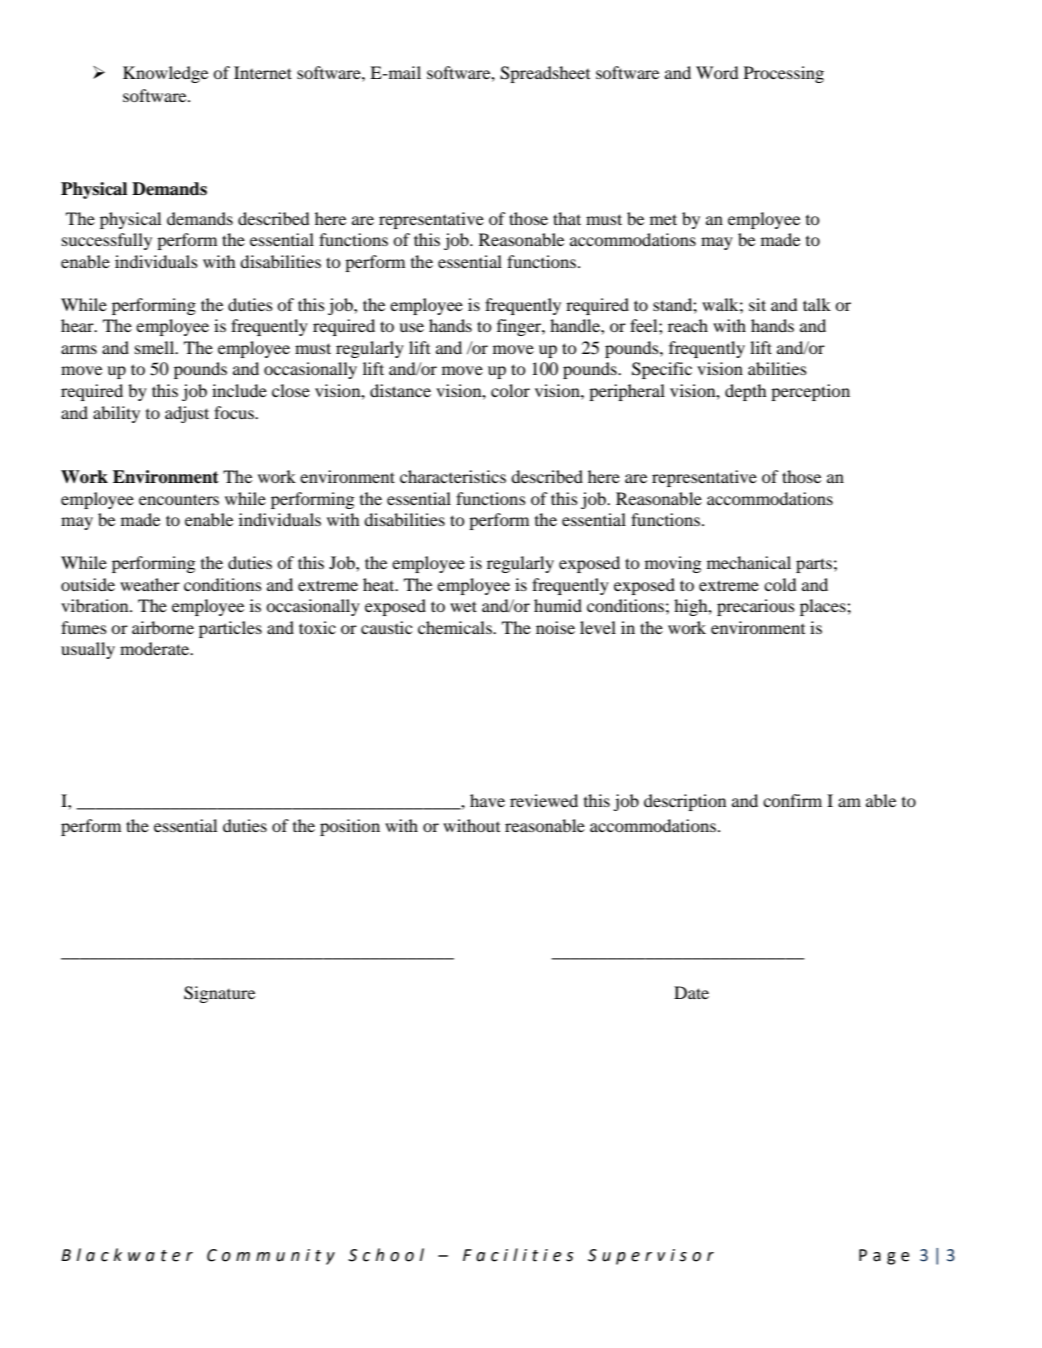  Describe the element at coordinates (545, 74) in the page. I see `Spreadsheet` at that location.
